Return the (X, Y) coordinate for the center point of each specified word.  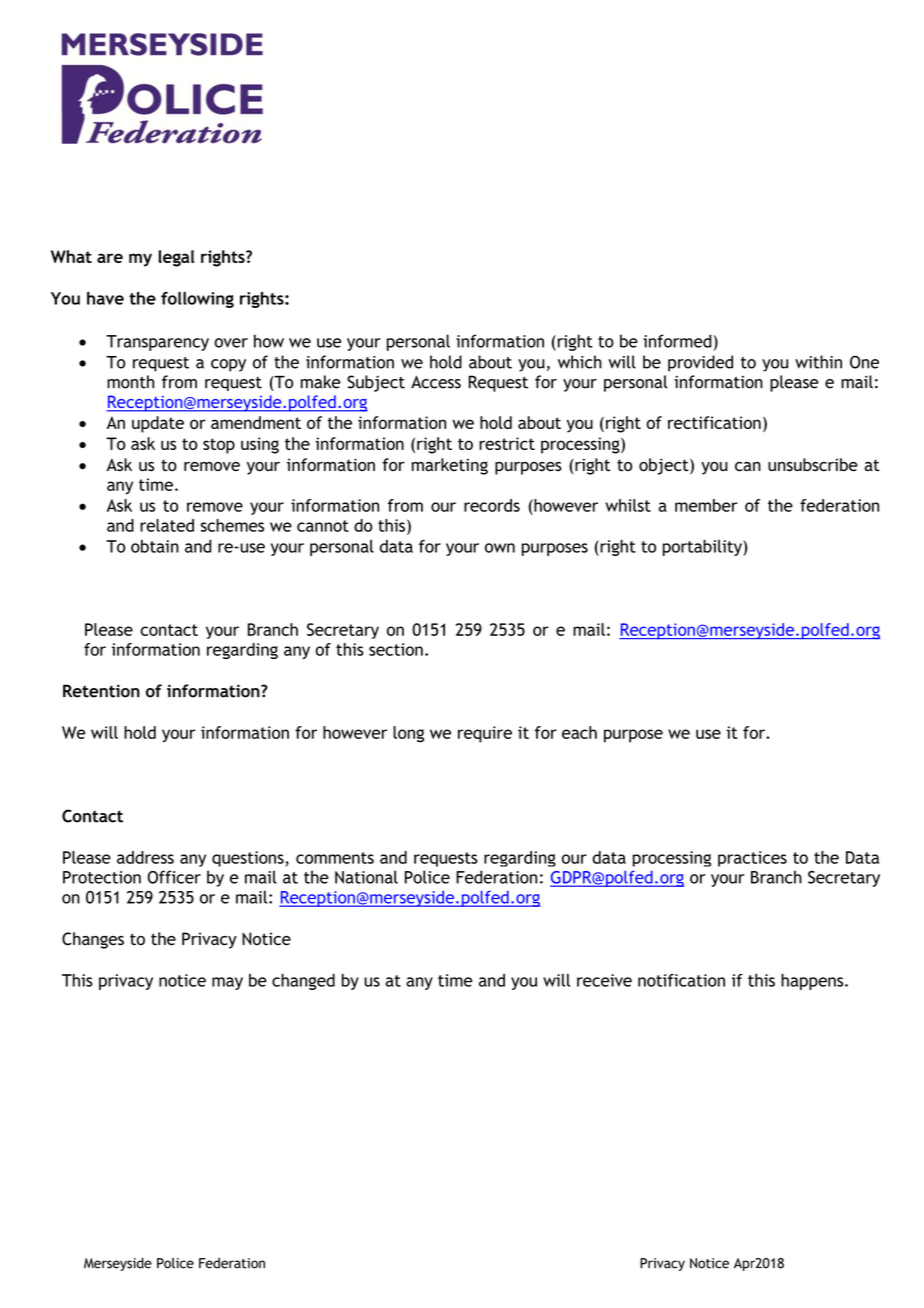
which (580, 362)
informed (677, 341)
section (396, 649)
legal (176, 258)
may (227, 983)
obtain (155, 546)
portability (703, 548)
